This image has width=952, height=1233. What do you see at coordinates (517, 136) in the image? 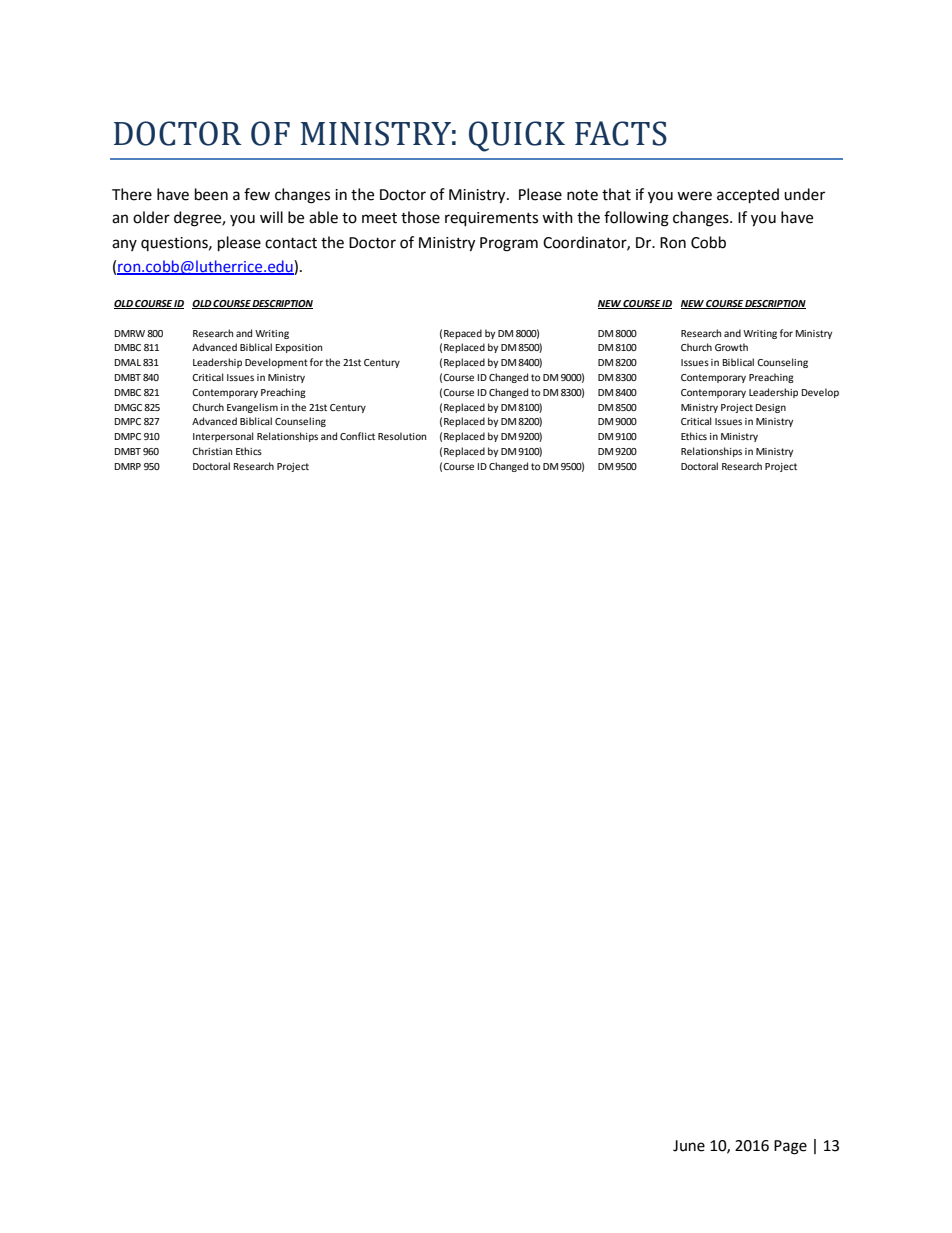
I see `QUICK` at bounding box center [517, 136].
